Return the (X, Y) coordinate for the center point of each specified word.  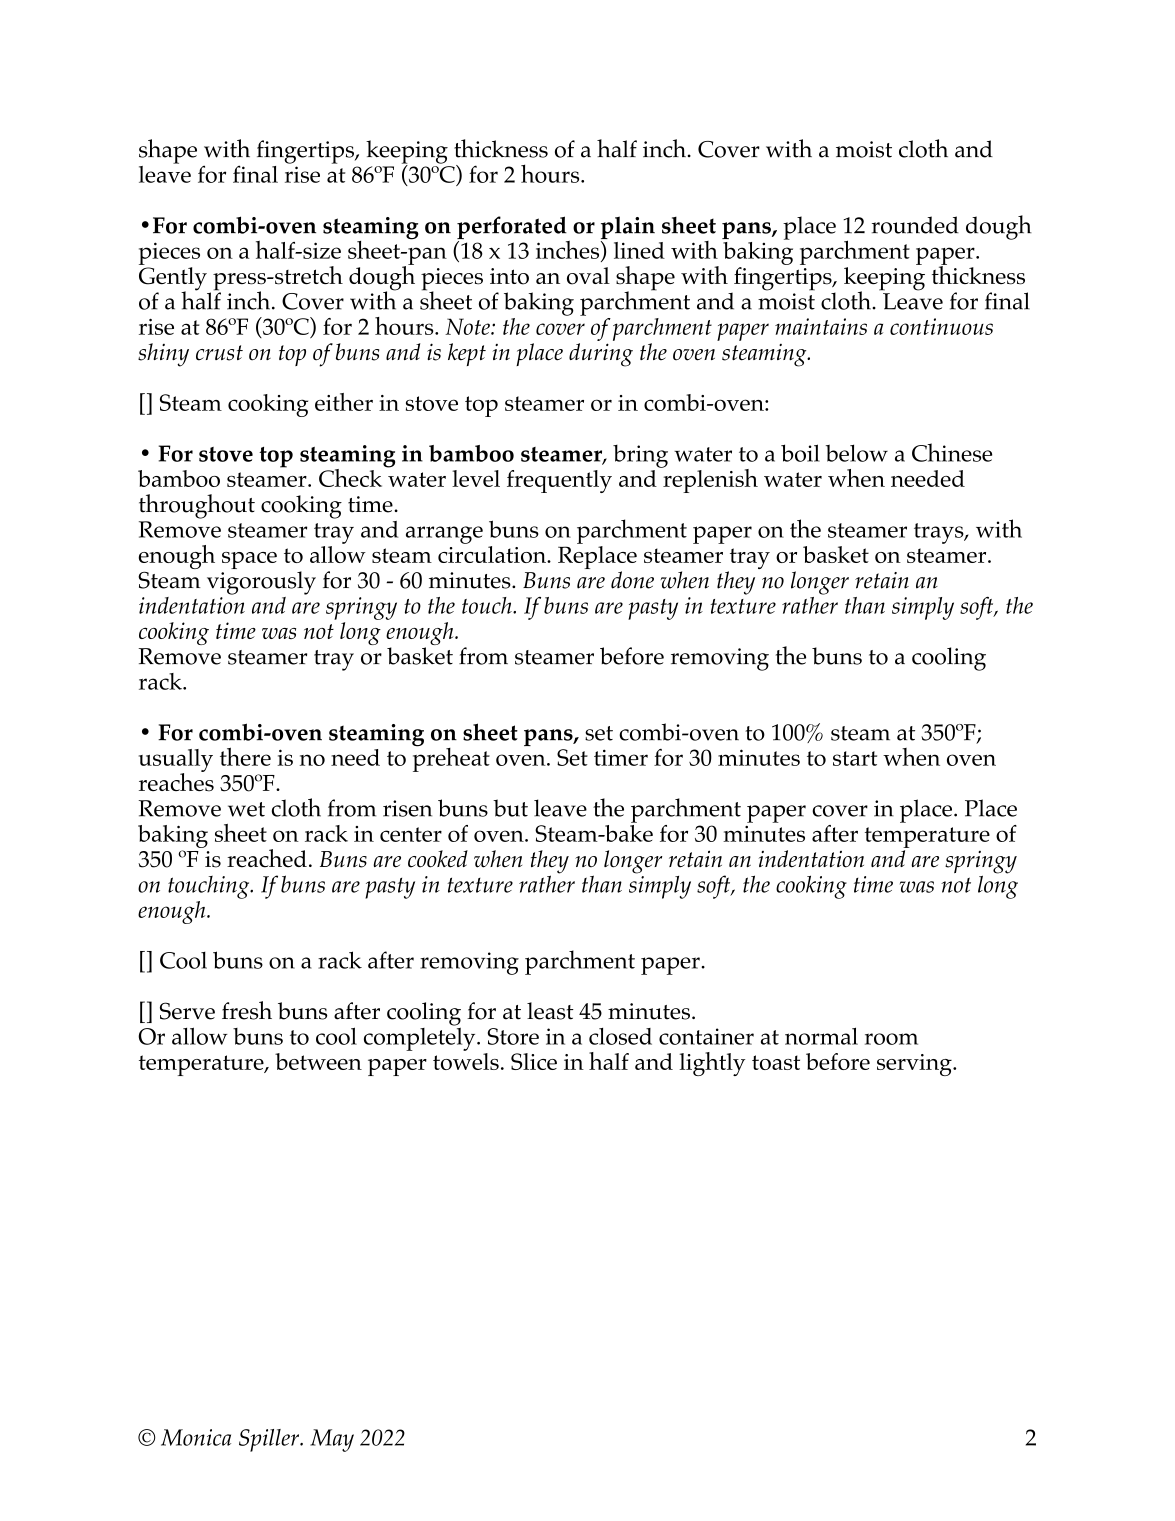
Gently (173, 280)
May (332, 1440)
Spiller (270, 1440)
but (510, 808)
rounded (915, 225)
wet (246, 809)
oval (588, 276)
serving (915, 1065)
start (855, 758)
